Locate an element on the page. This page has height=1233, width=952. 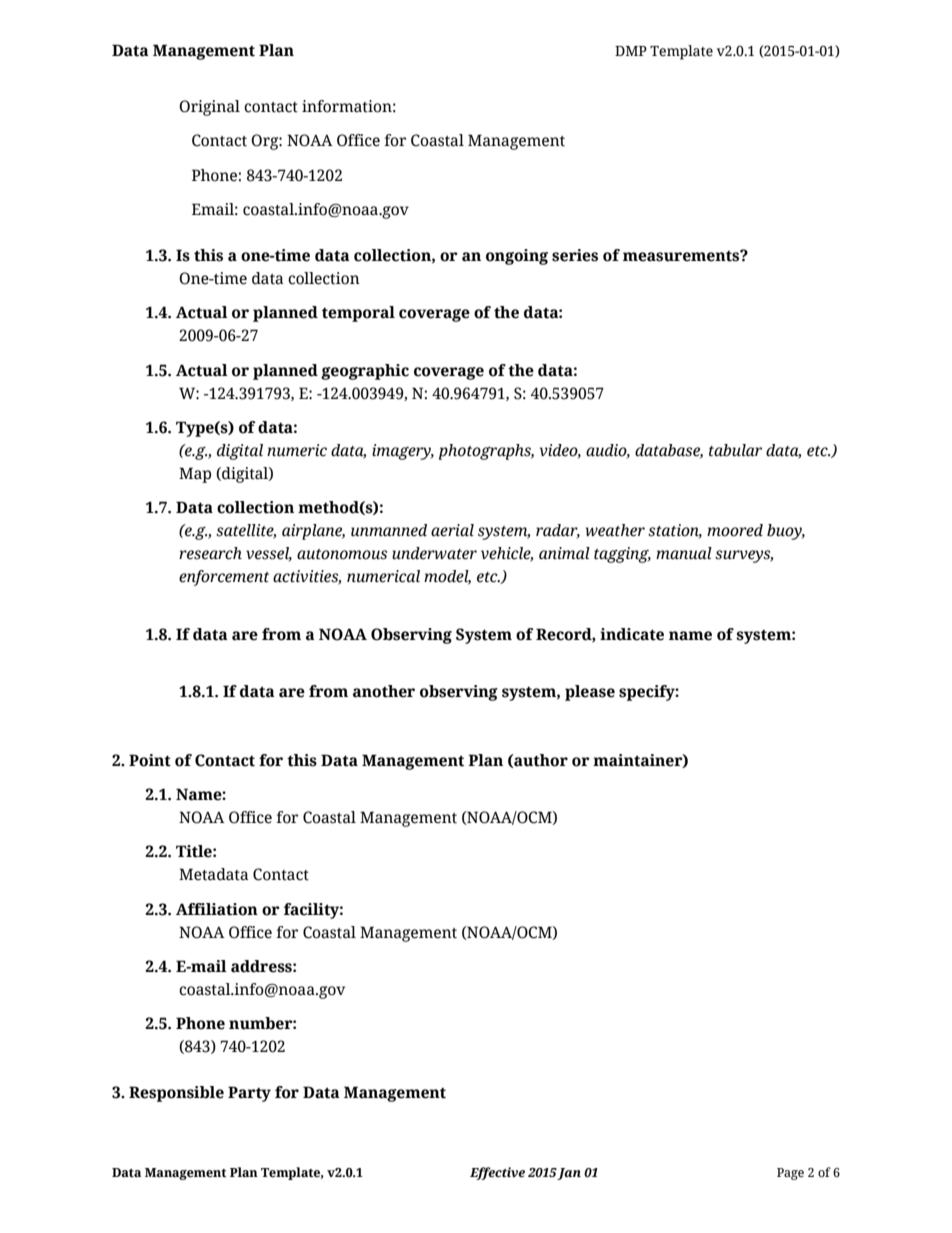
Party is located at coordinates (249, 1094).
